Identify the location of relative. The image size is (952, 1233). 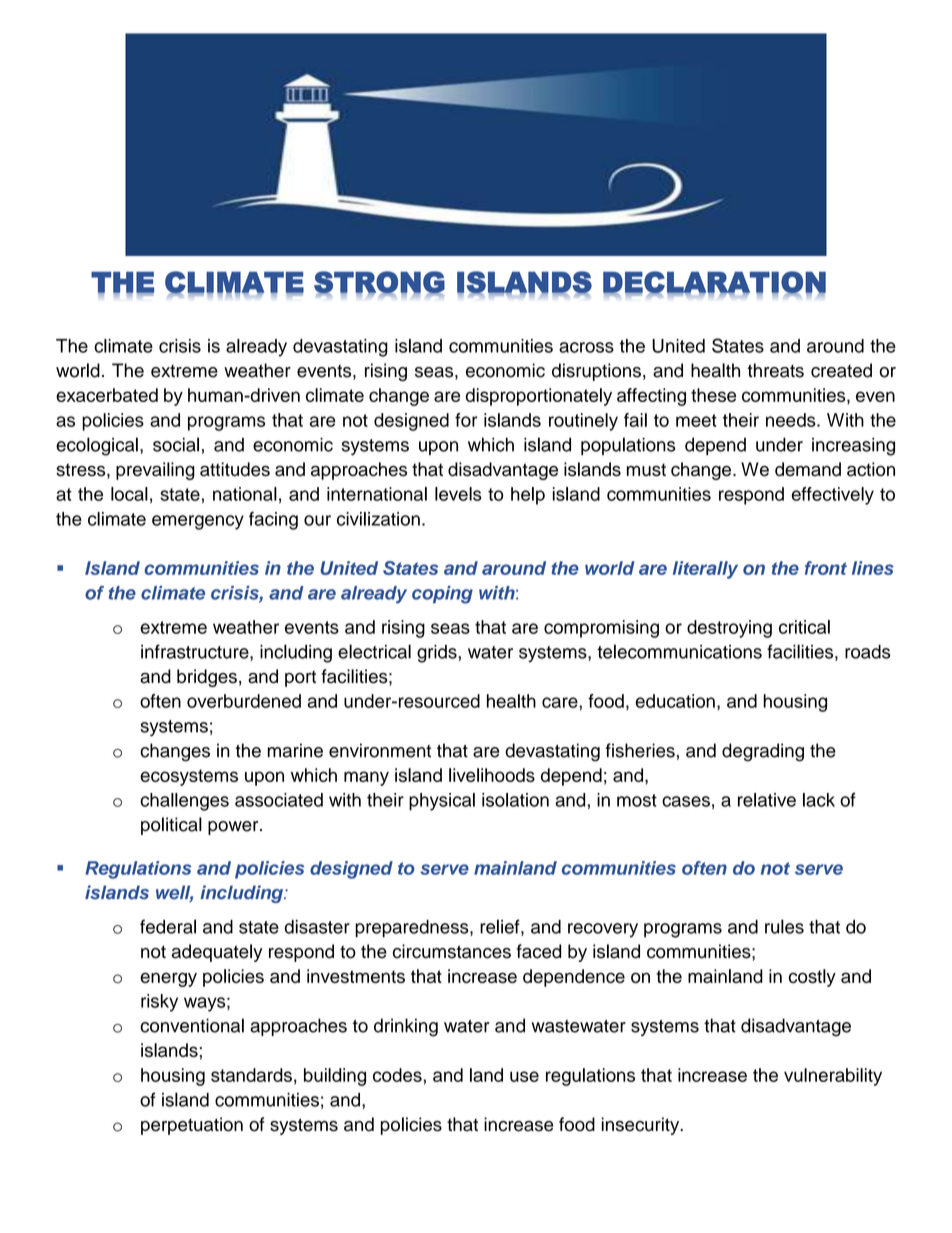
(767, 800).
